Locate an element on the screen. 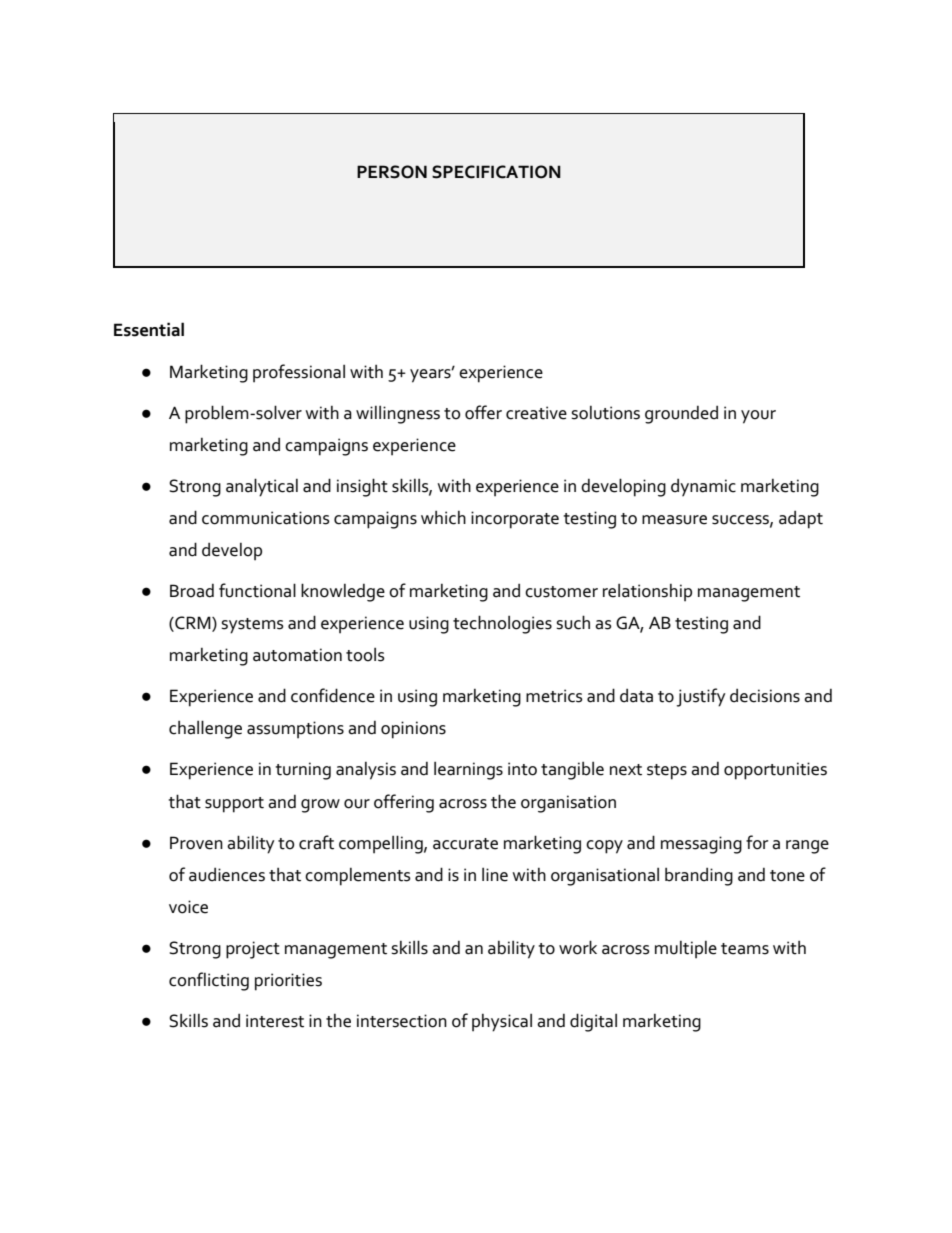  which is located at coordinates (443, 518).
